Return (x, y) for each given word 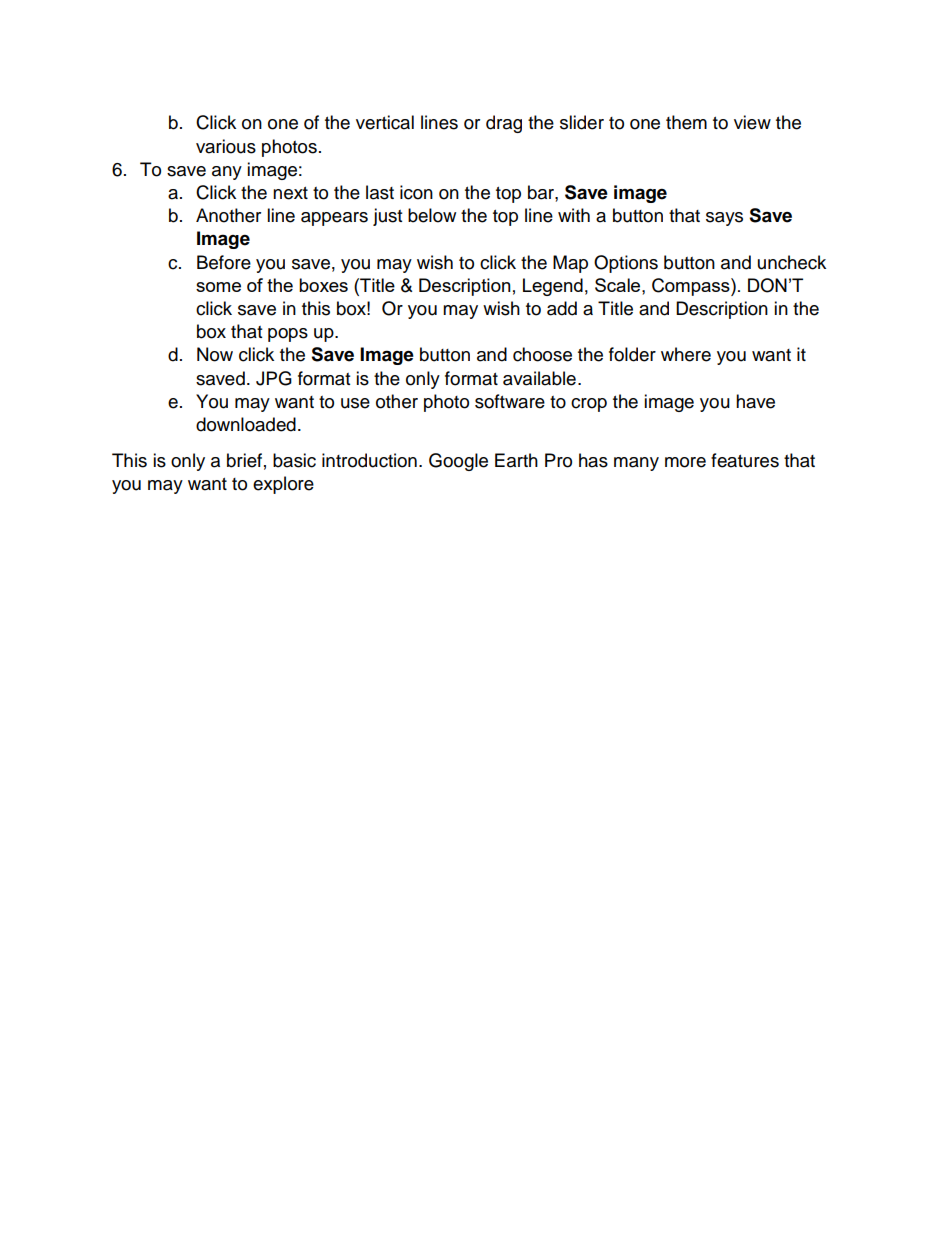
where (686, 354)
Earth (516, 460)
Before (224, 262)
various (226, 146)
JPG (274, 378)
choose (542, 354)
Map (570, 264)
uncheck (792, 262)
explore (283, 485)
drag (504, 124)
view (752, 122)
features (745, 460)
